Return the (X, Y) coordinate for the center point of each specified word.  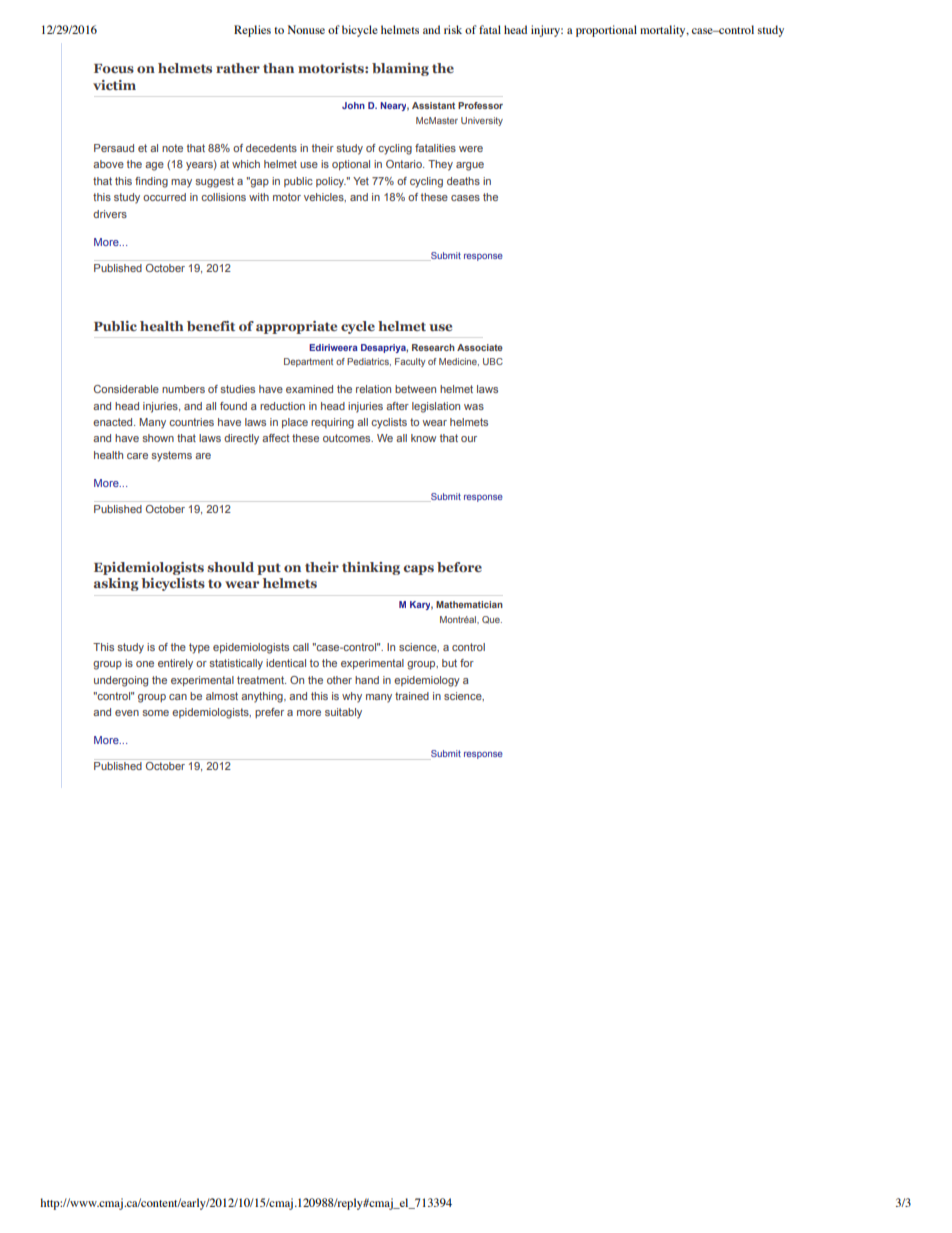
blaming (400, 69)
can (178, 697)
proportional (606, 31)
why (352, 697)
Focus (114, 68)
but (449, 663)
